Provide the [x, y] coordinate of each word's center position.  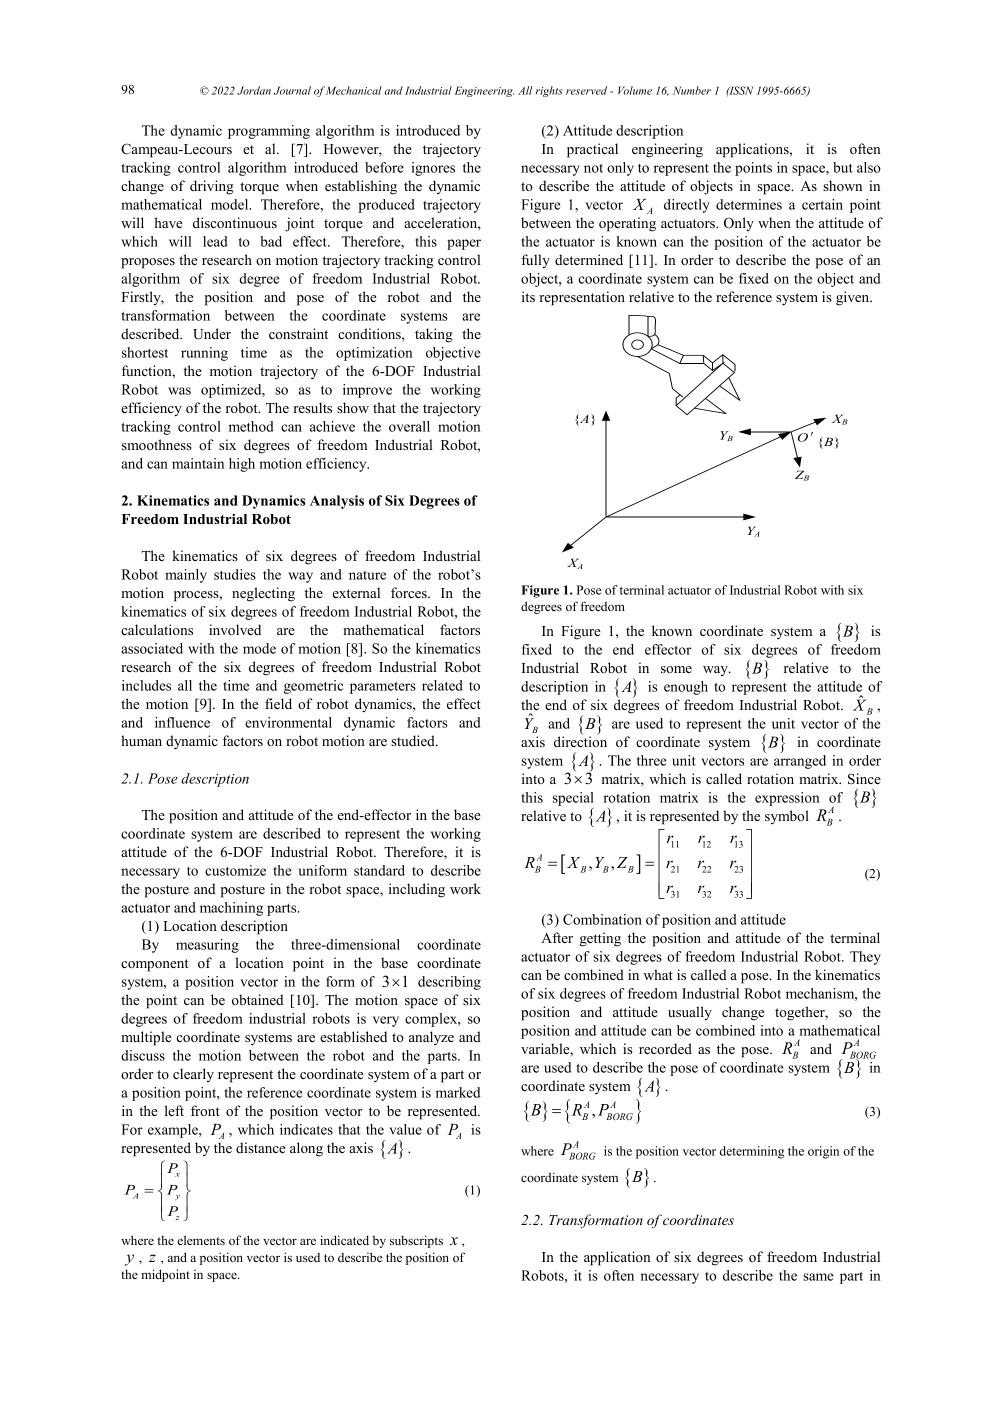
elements [201, 1240]
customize [235, 870]
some [676, 669]
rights [549, 91]
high [242, 465]
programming [269, 132]
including [417, 890]
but [843, 167]
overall [409, 426]
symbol [787, 817]
